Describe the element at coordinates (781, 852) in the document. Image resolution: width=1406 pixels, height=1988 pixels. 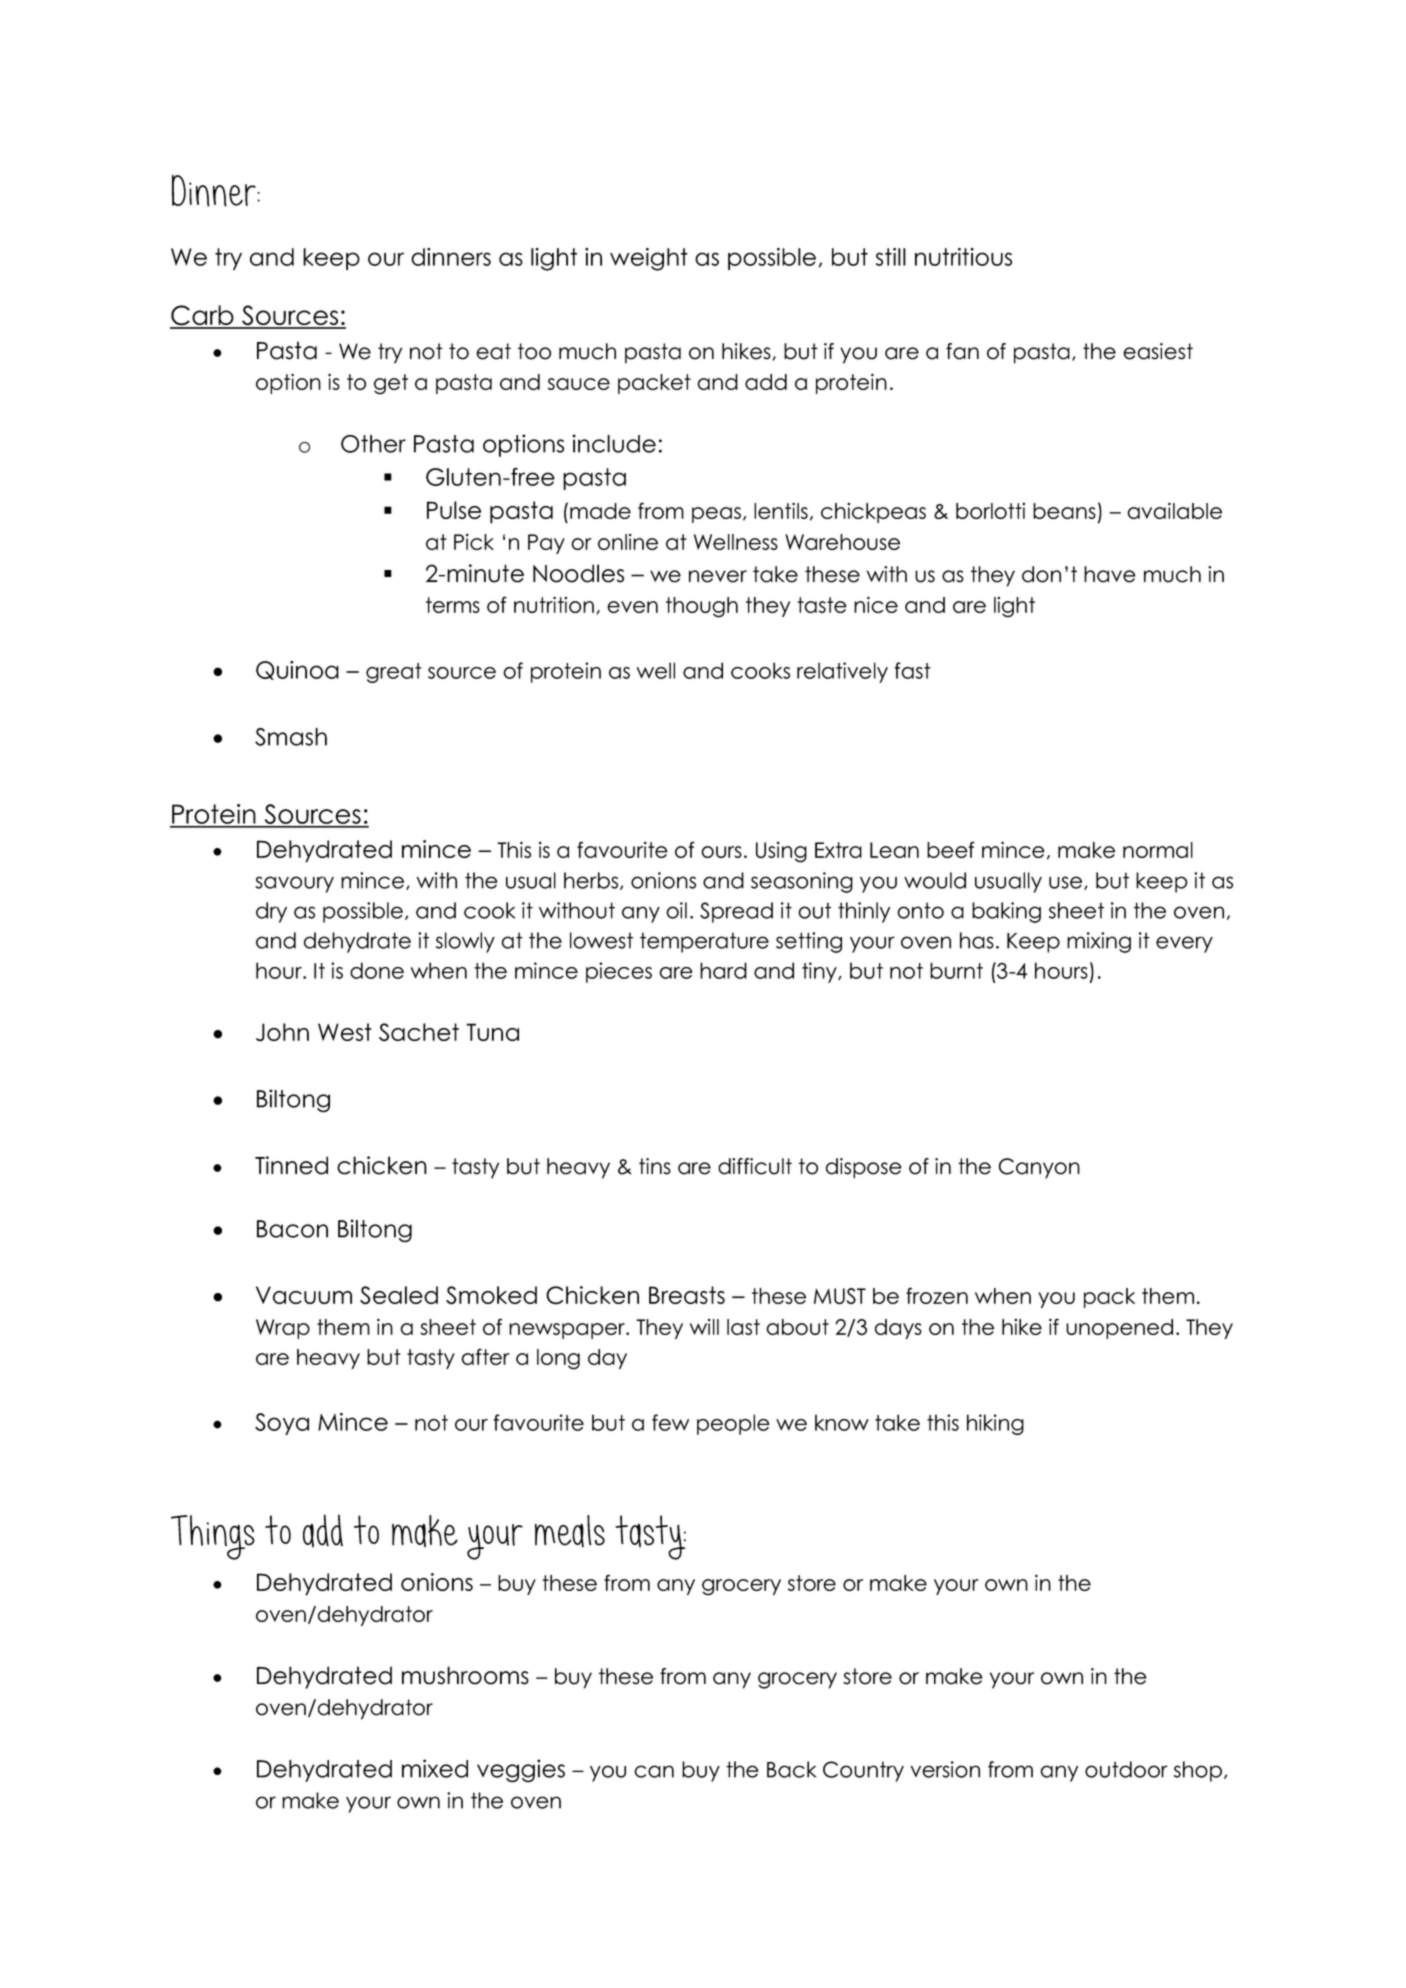
I see `Using` at that location.
